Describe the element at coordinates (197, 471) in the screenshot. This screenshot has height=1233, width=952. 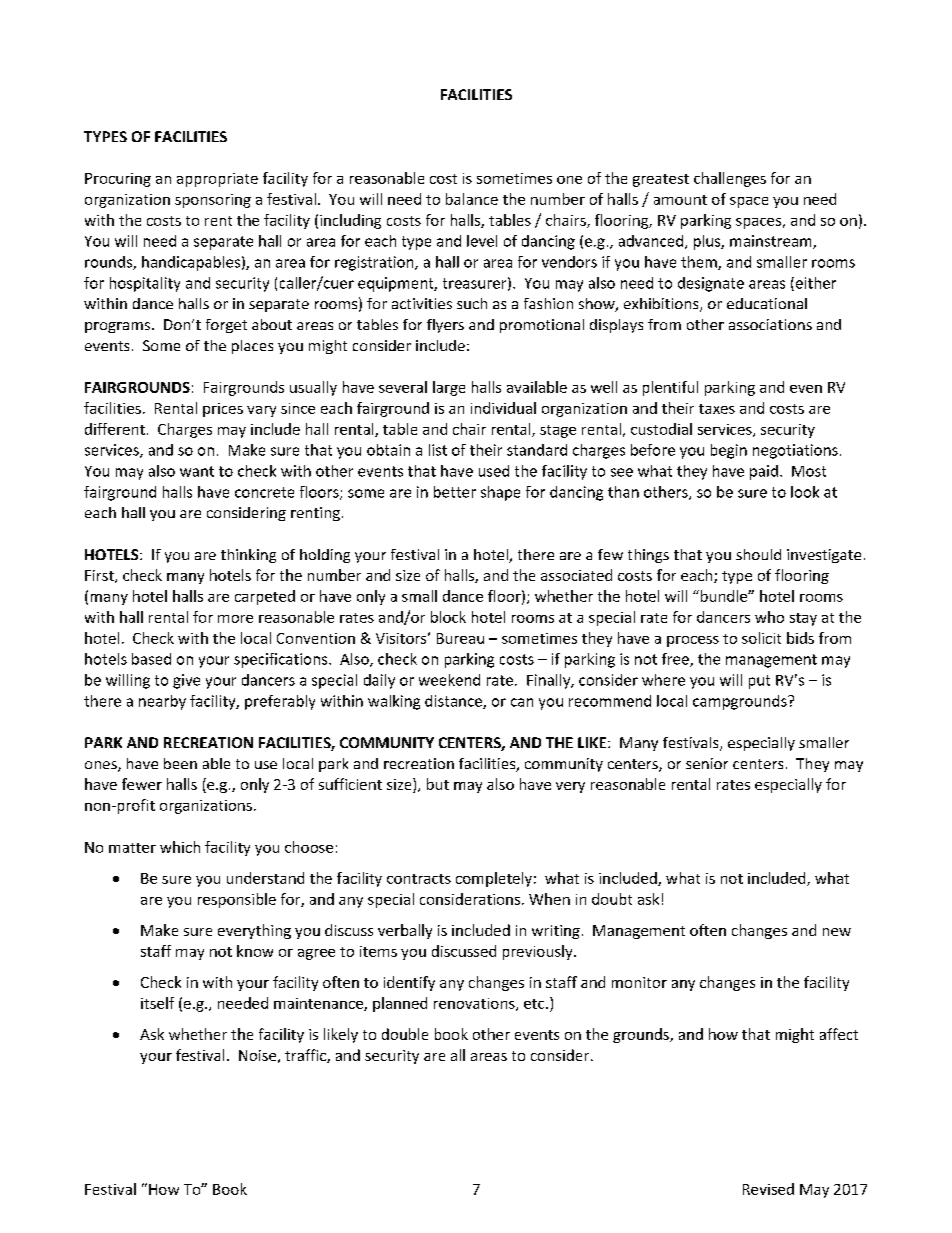
I see `want` at that location.
